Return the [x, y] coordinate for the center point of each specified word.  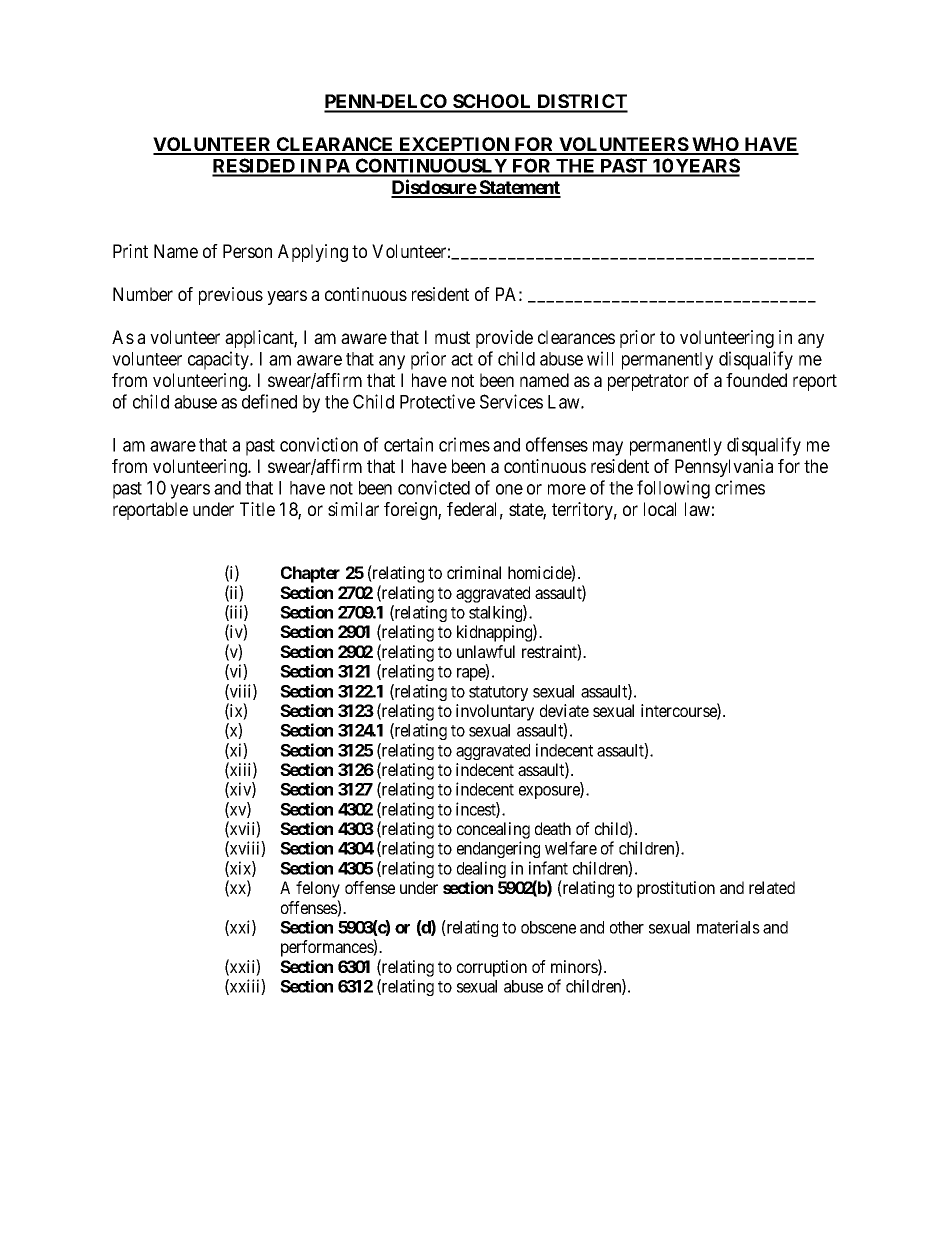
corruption [492, 968]
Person [247, 251]
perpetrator [648, 382]
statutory [498, 693]
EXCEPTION [454, 145]
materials [728, 927]
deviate [564, 710]
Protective [437, 401]
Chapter [310, 574]
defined [269, 401]
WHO [716, 145]
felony [318, 891]
